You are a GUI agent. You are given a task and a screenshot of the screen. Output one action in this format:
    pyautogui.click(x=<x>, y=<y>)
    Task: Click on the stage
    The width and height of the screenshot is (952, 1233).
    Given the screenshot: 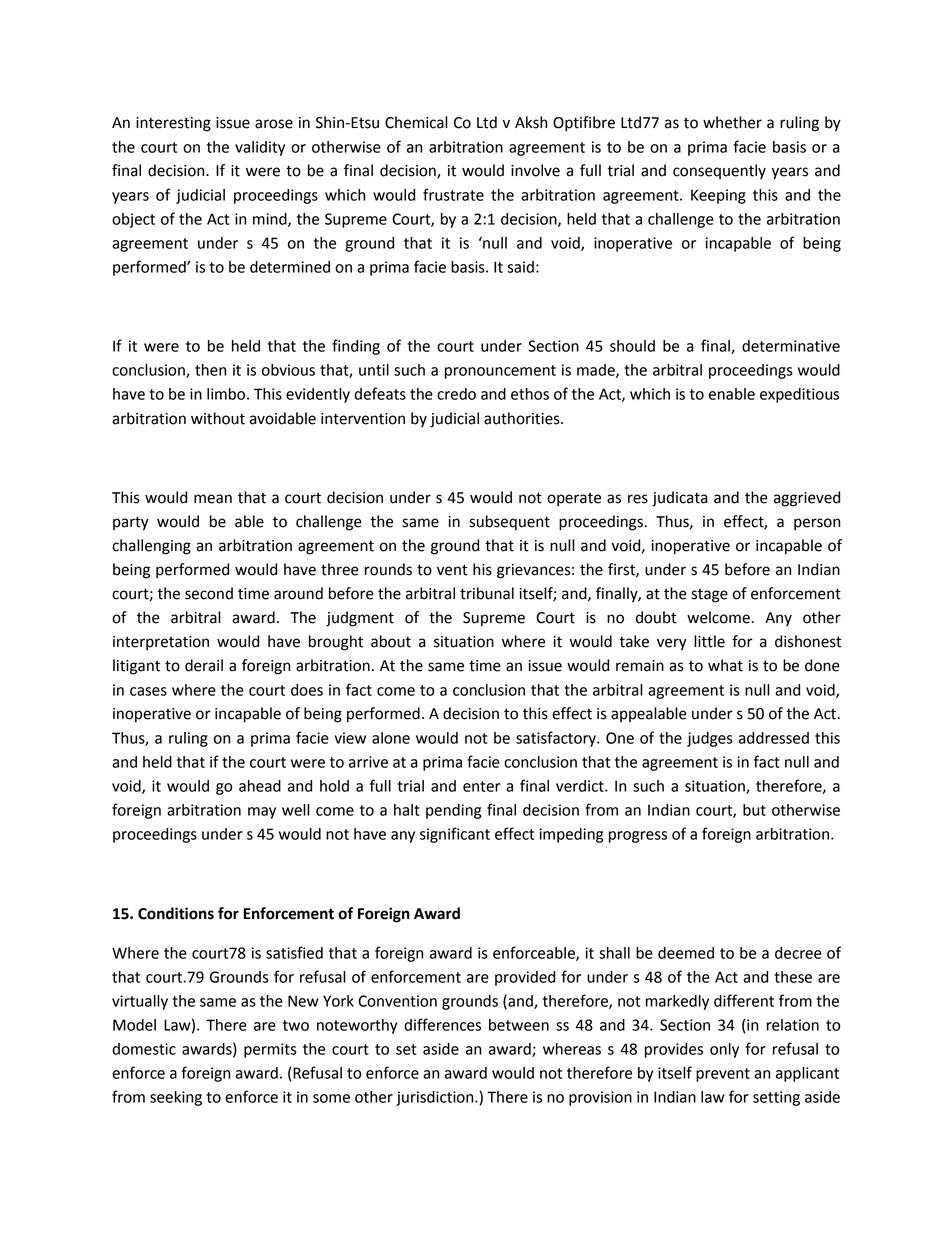 What is the action you would take?
    pyautogui.click(x=709, y=596)
